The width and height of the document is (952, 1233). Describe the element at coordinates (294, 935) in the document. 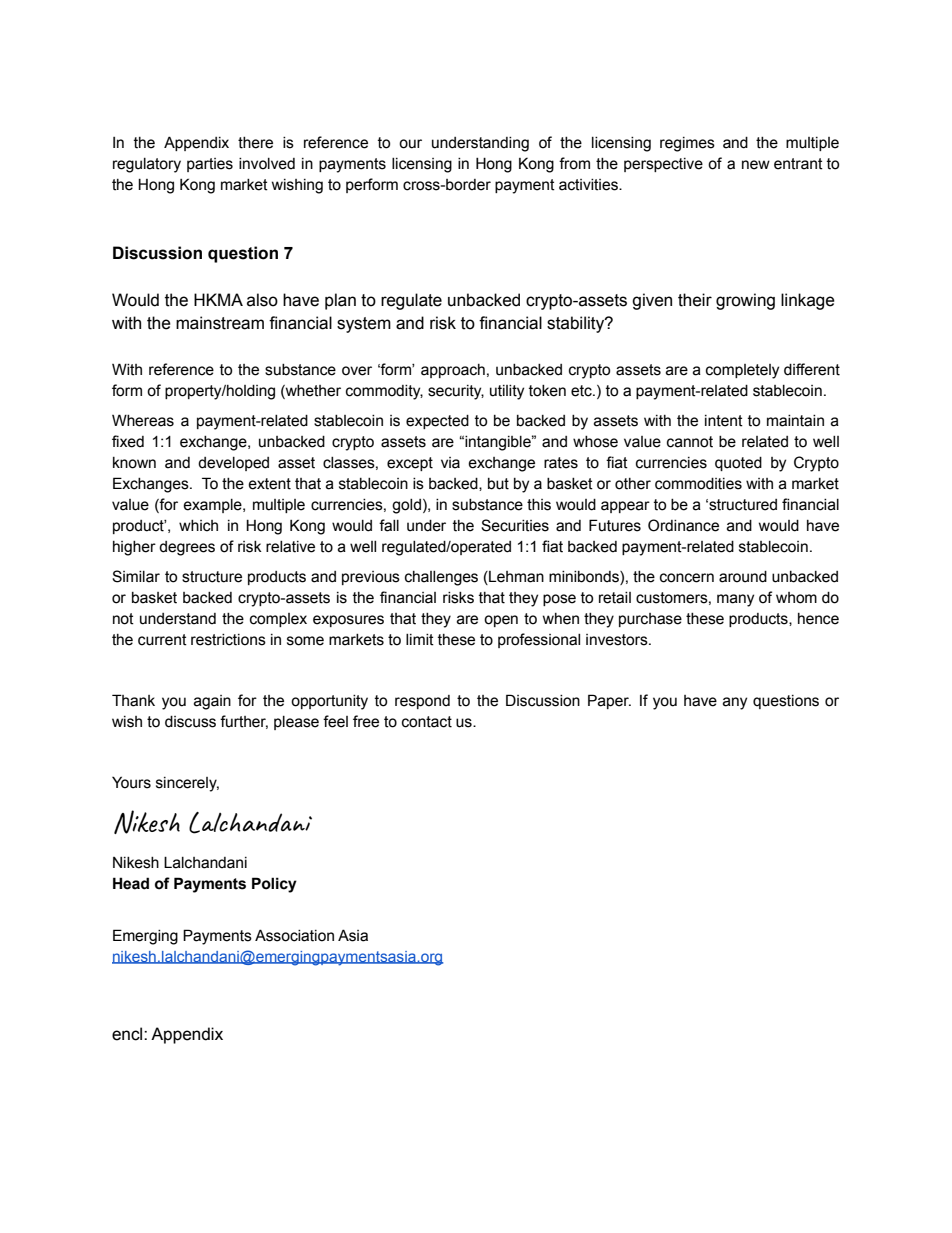

I see `Association` at that location.
